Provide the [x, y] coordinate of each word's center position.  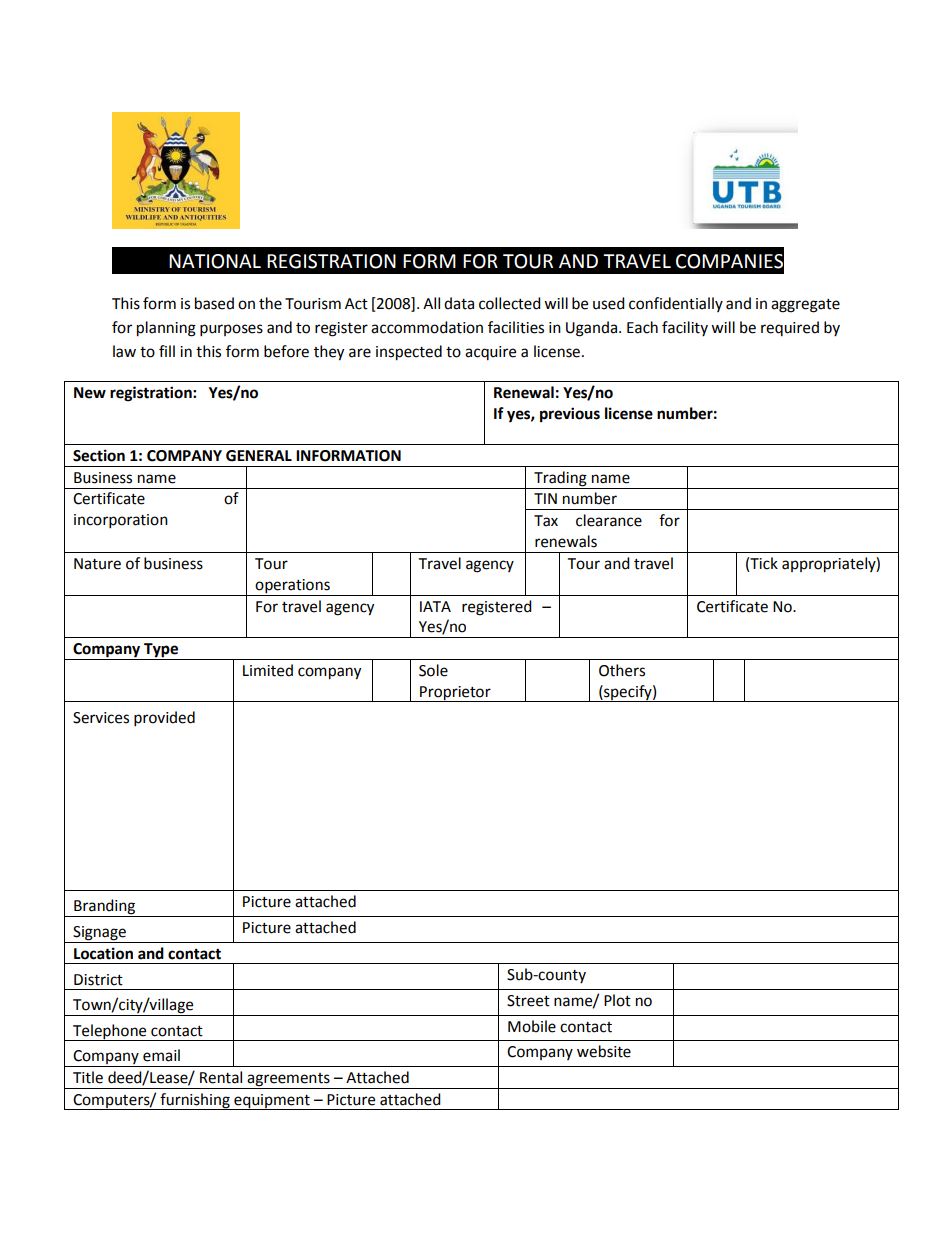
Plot [617, 1000]
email [161, 1055]
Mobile [532, 1026]
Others [622, 670]
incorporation [121, 521]
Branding [105, 908]
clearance [609, 520]
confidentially [676, 304]
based [214, 303]
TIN [545, 498]
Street [528, 1001]
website [604, 1051]
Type [161, 651]
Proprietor [455, 694]
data [459, 303]
